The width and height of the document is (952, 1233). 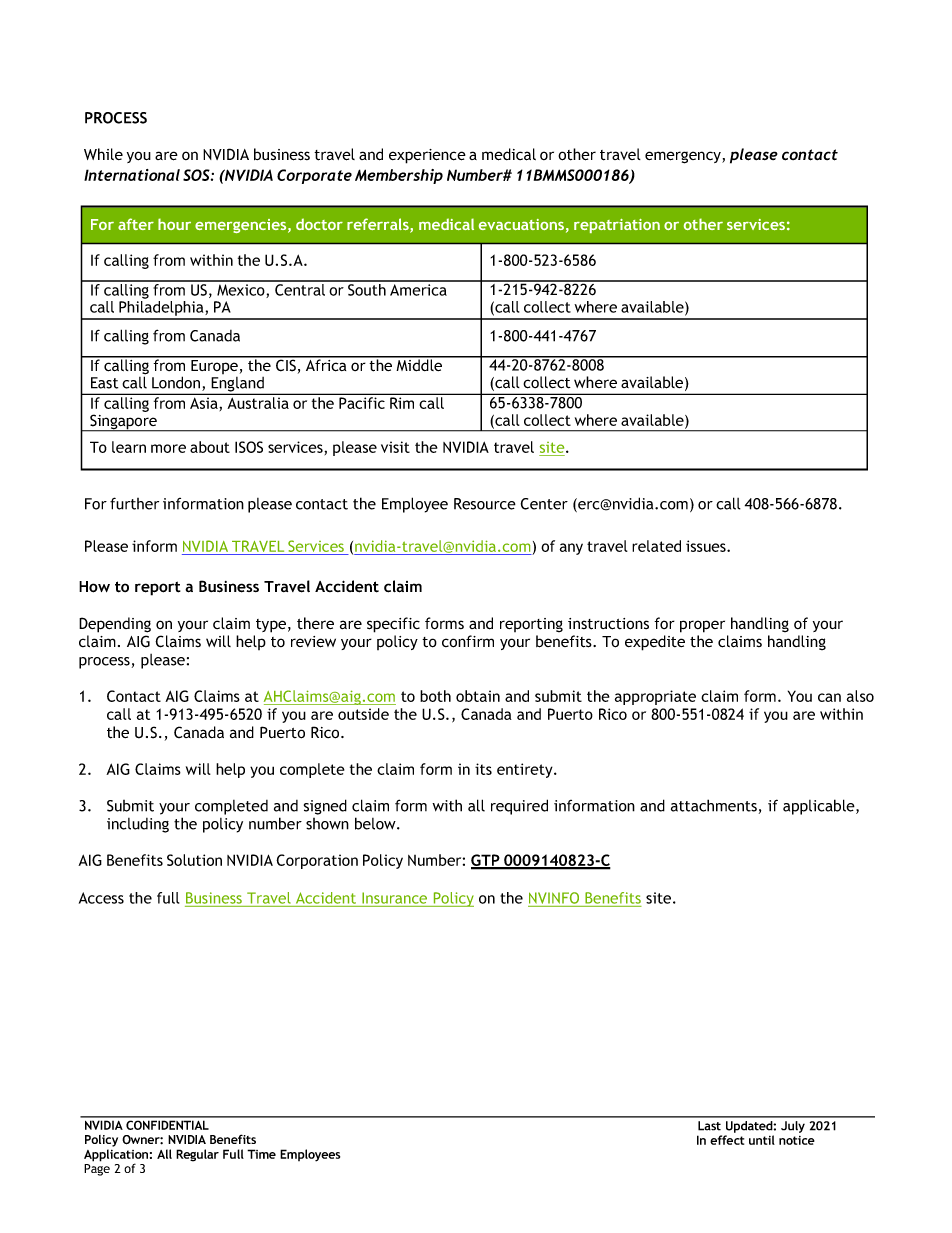 I want to click on International, so click(x=132, y=175).
